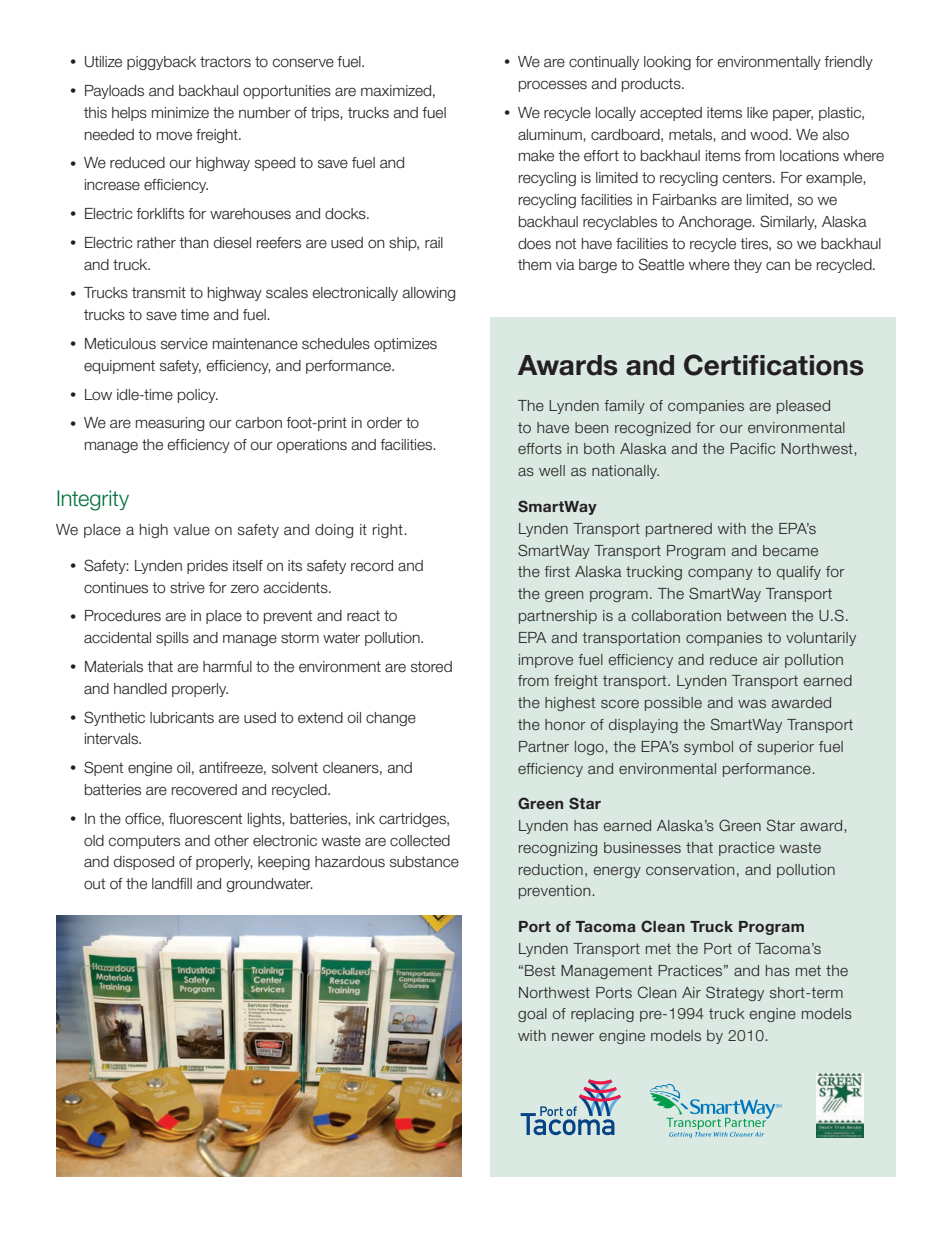 Image resolution: width=952 pixels, height=1233 pixels. What do you see at coordinates (180, 113) in the screenshot?
I see `minimize` at bounding box center [180, 113].
